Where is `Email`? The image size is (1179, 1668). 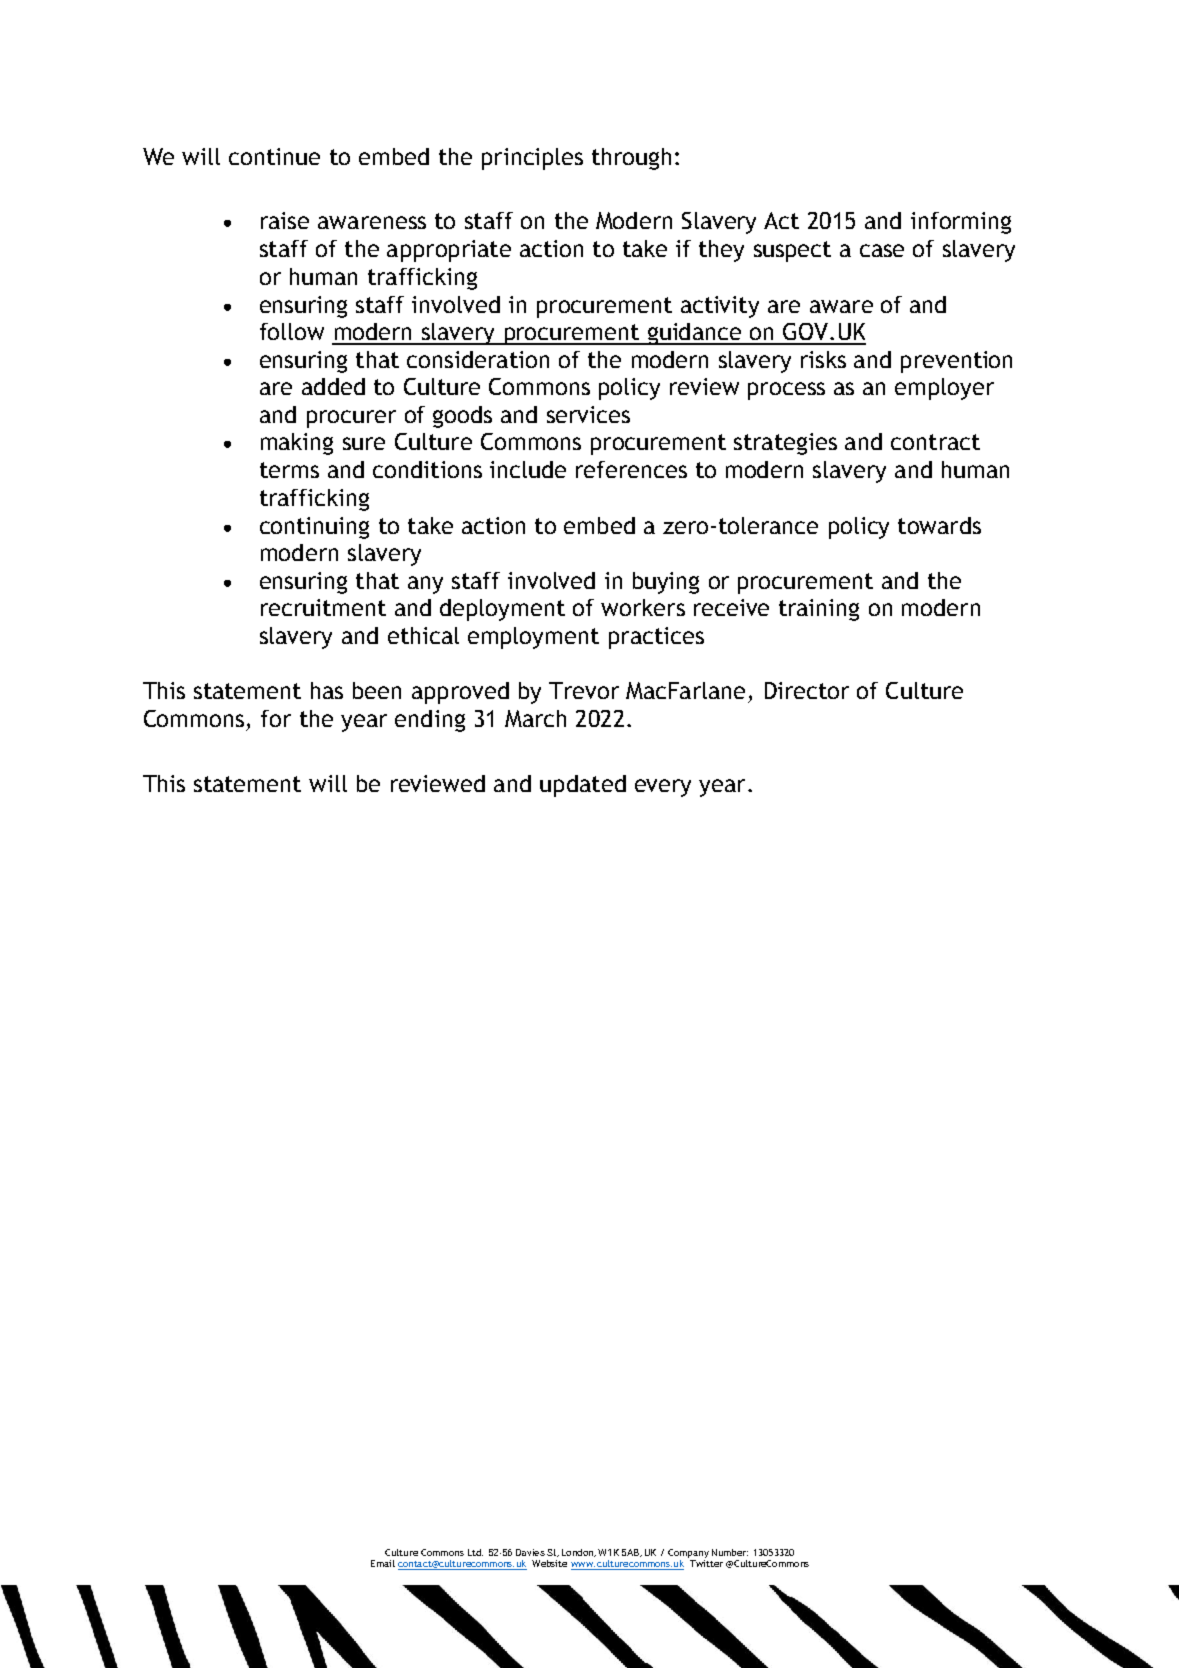 Email is located at coordinates (383, 1563).
